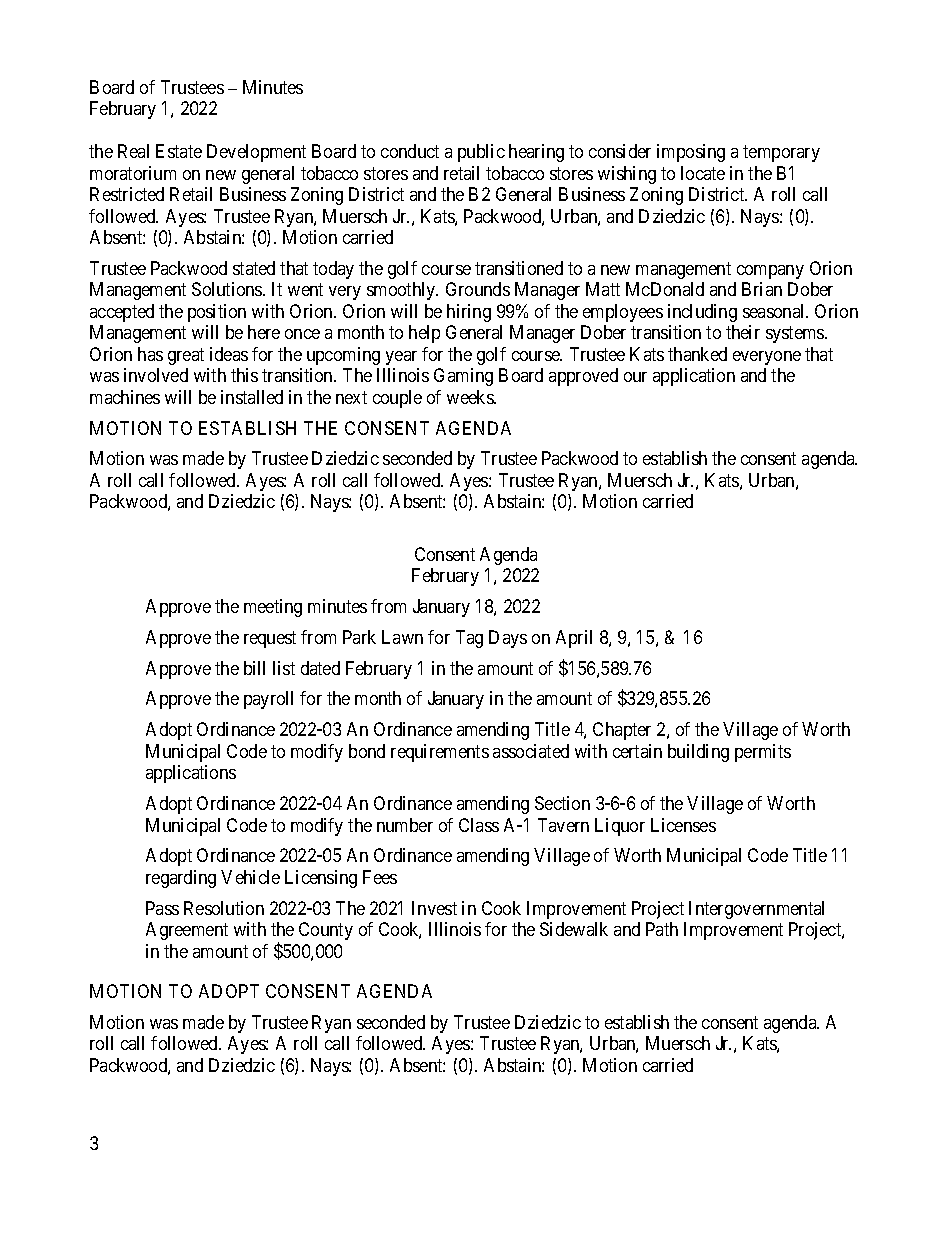  I want to click on locate, so click(703, 173).
